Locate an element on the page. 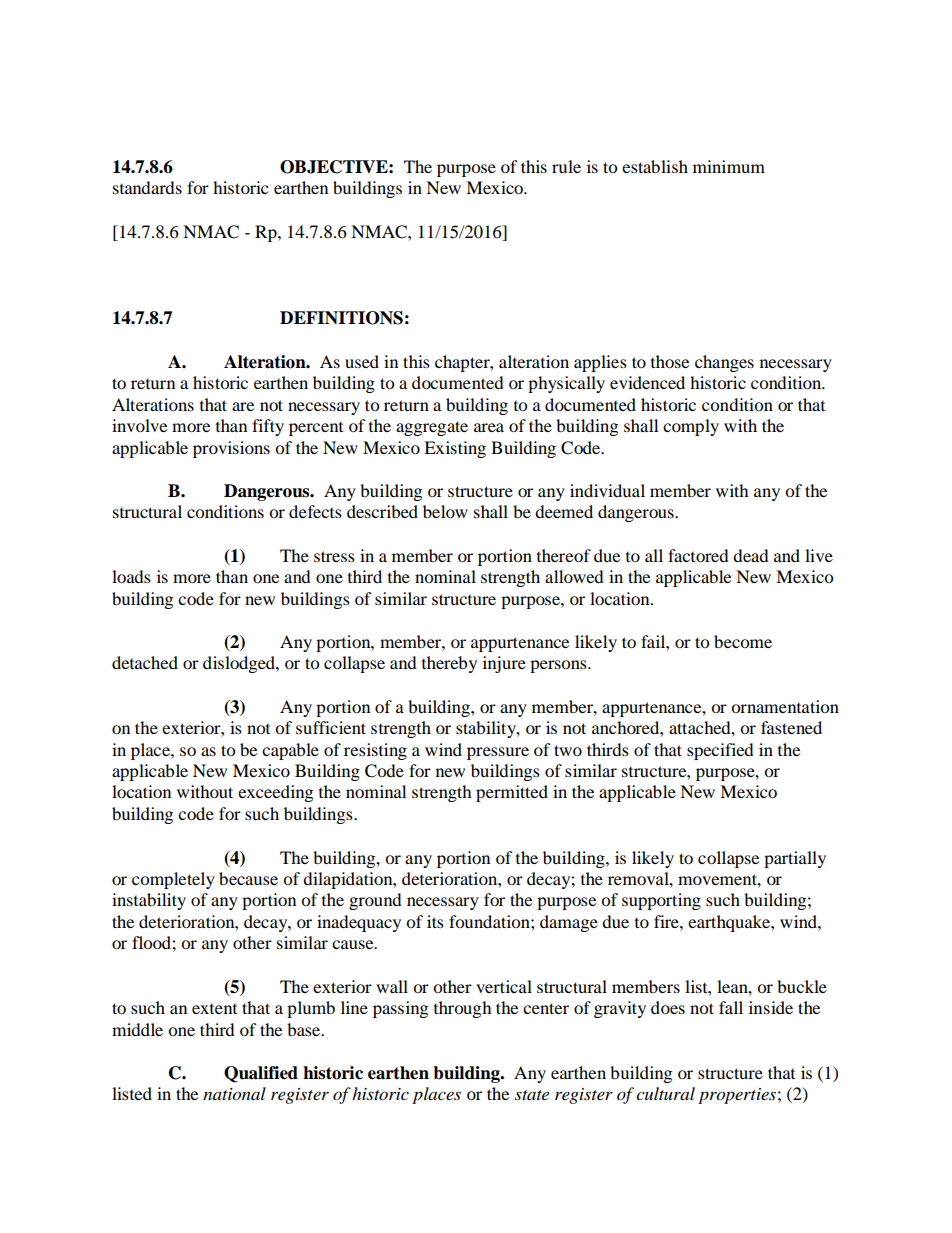  become is located at coordinates (743, 641).
